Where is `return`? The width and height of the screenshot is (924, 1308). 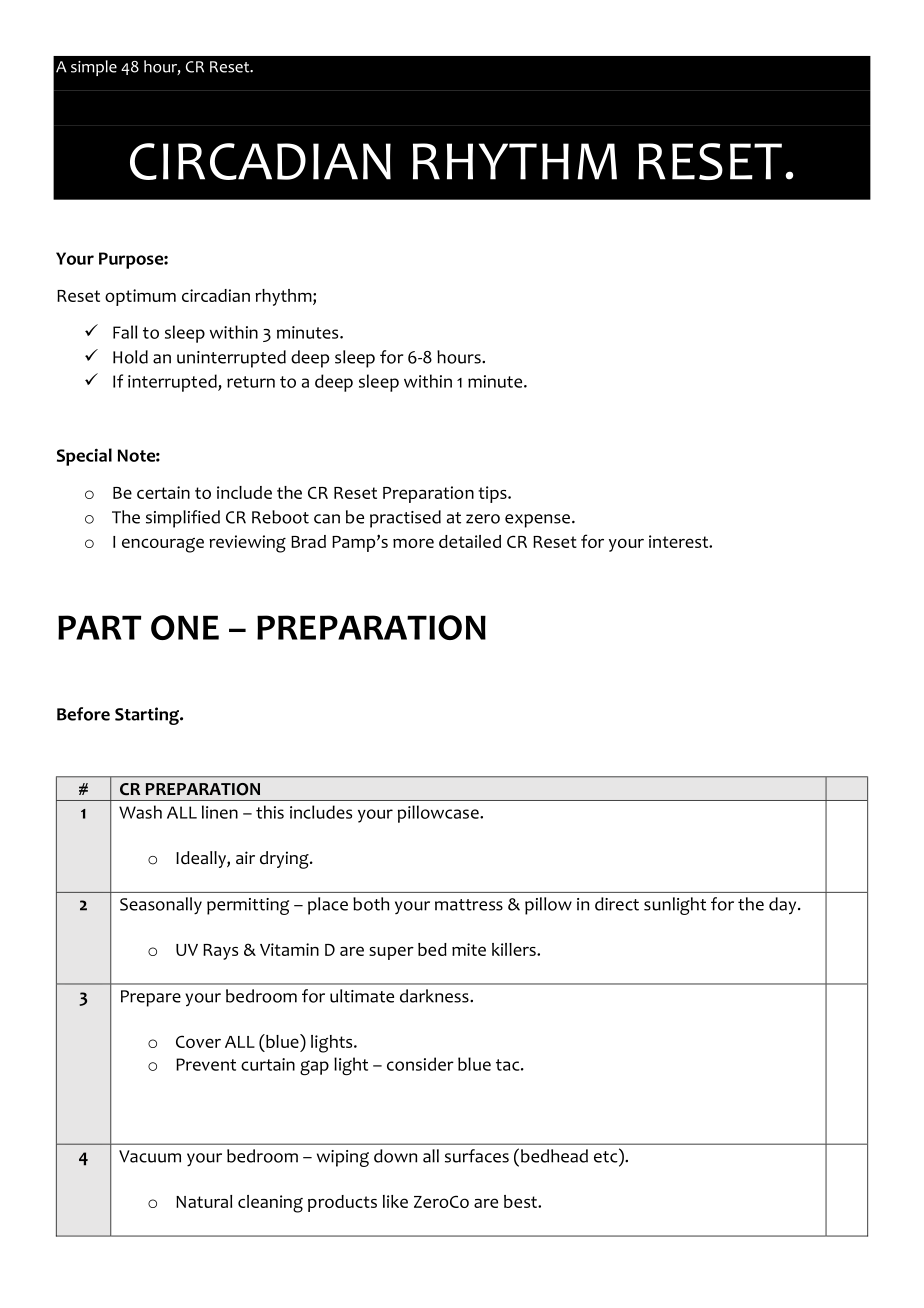 return is located at coordinates (251, 382).
